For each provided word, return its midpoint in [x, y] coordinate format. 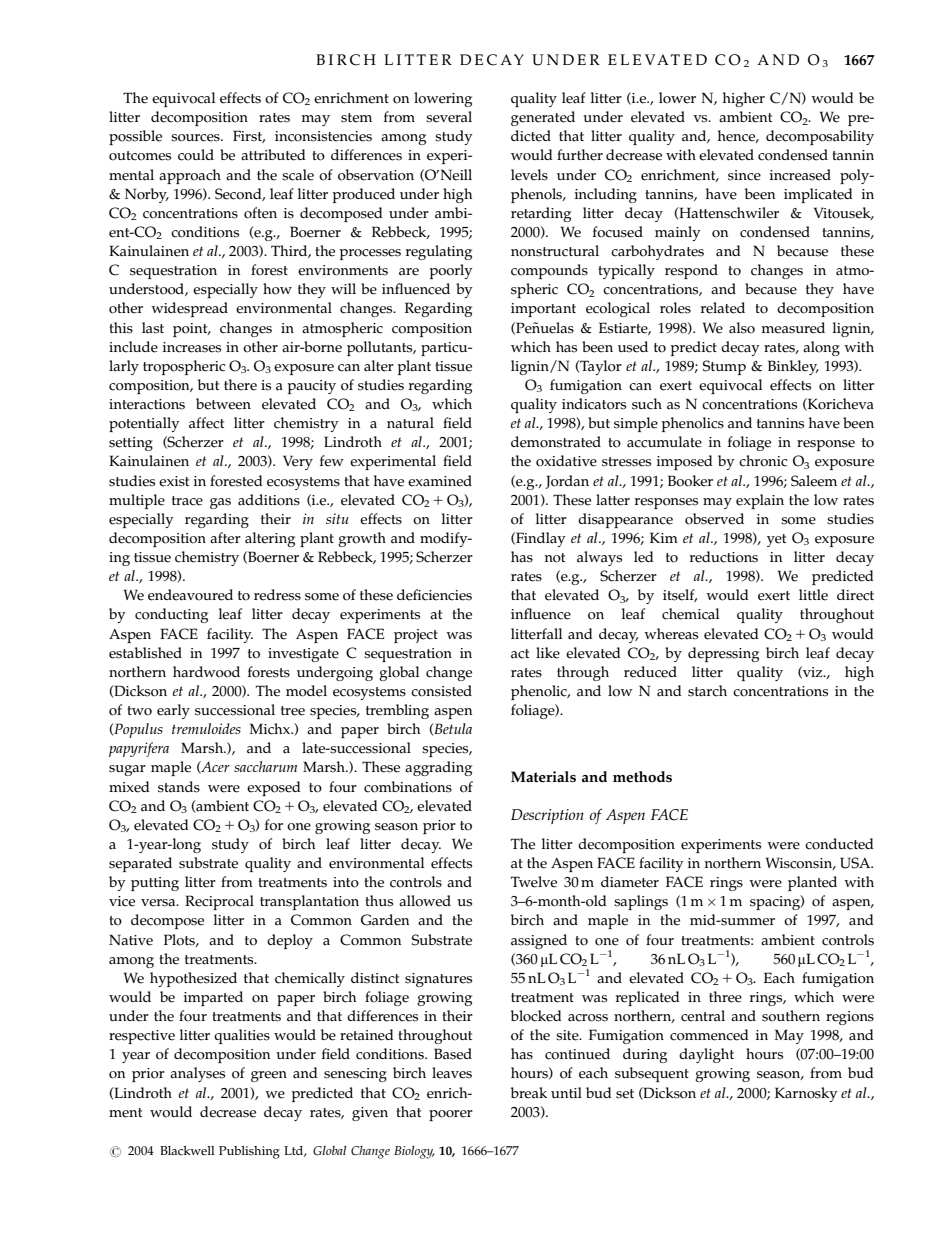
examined [440, 481]
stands [179, 787]
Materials [543, 777]
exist [174, 481]
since [744, 175]
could [196, 155]
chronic [763, 461]
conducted [839, 844]
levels [529, 175]
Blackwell [187, 1151]
